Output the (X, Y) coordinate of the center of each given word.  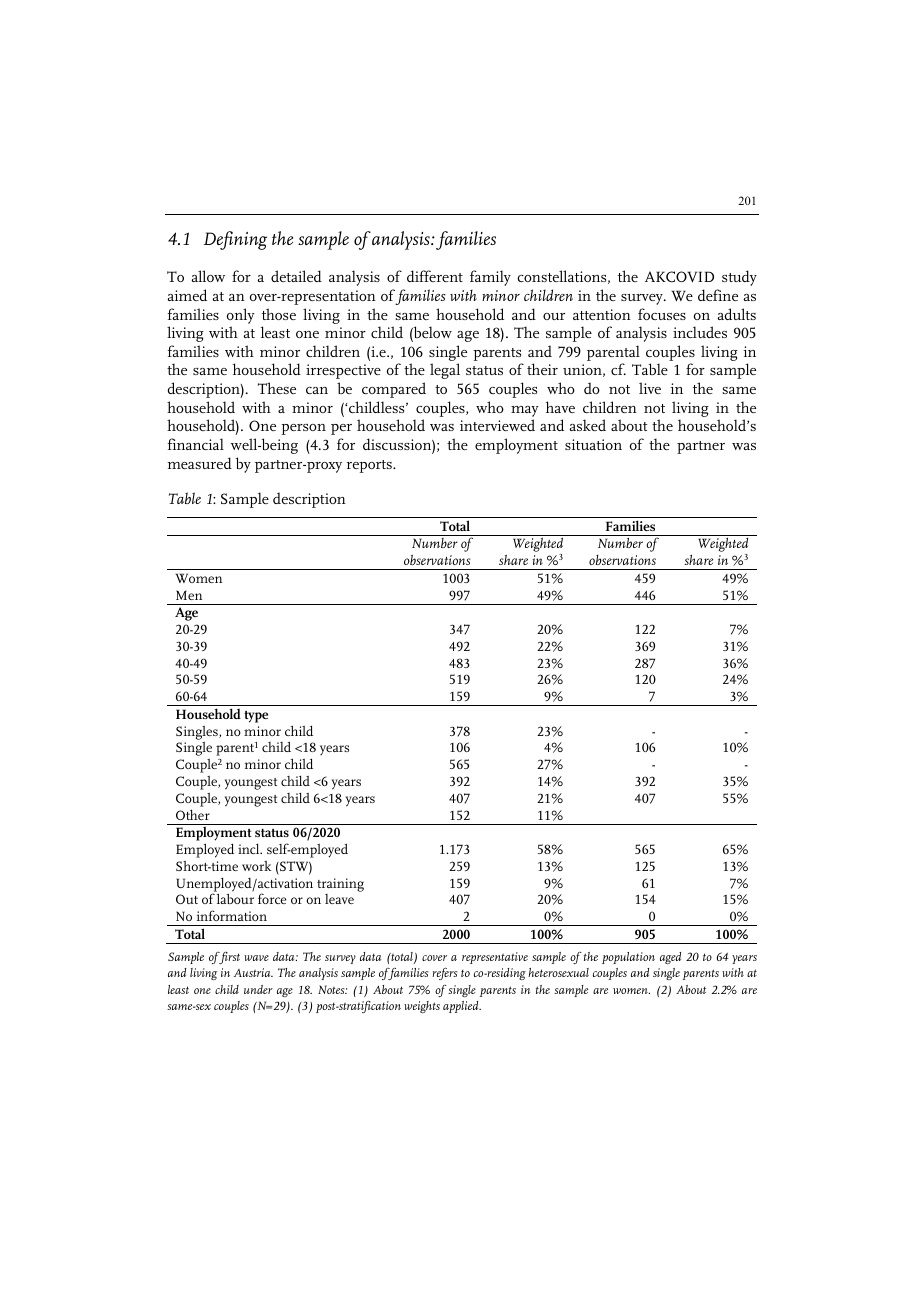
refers (445, 973)
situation (593, 444)
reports (370, 466)
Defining (235, 240)
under (258, 989)
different (435, 276)
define (718, 295)
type (256, 717)
